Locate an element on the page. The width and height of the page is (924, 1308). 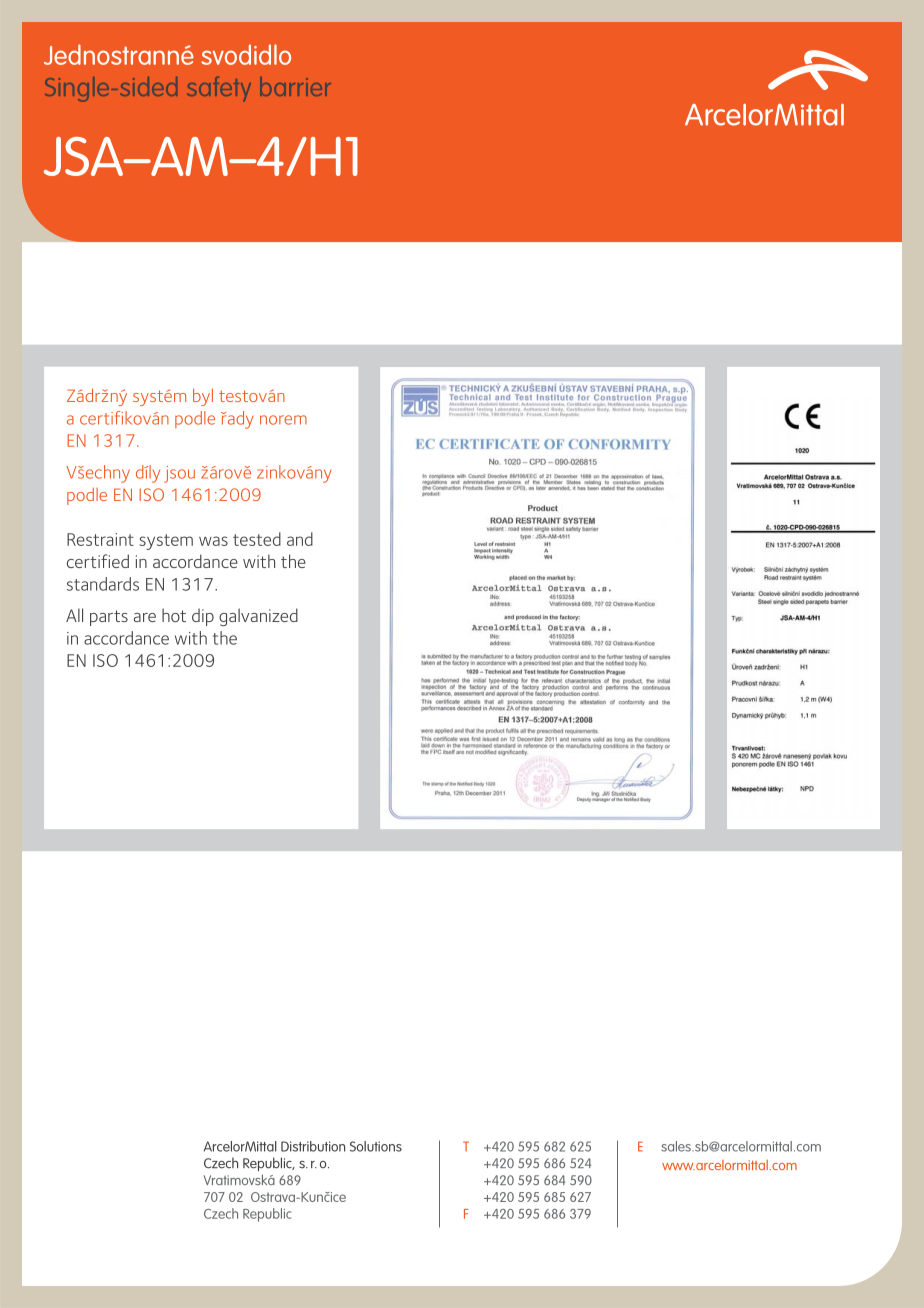
dip is located at coordinates (203, 617).
